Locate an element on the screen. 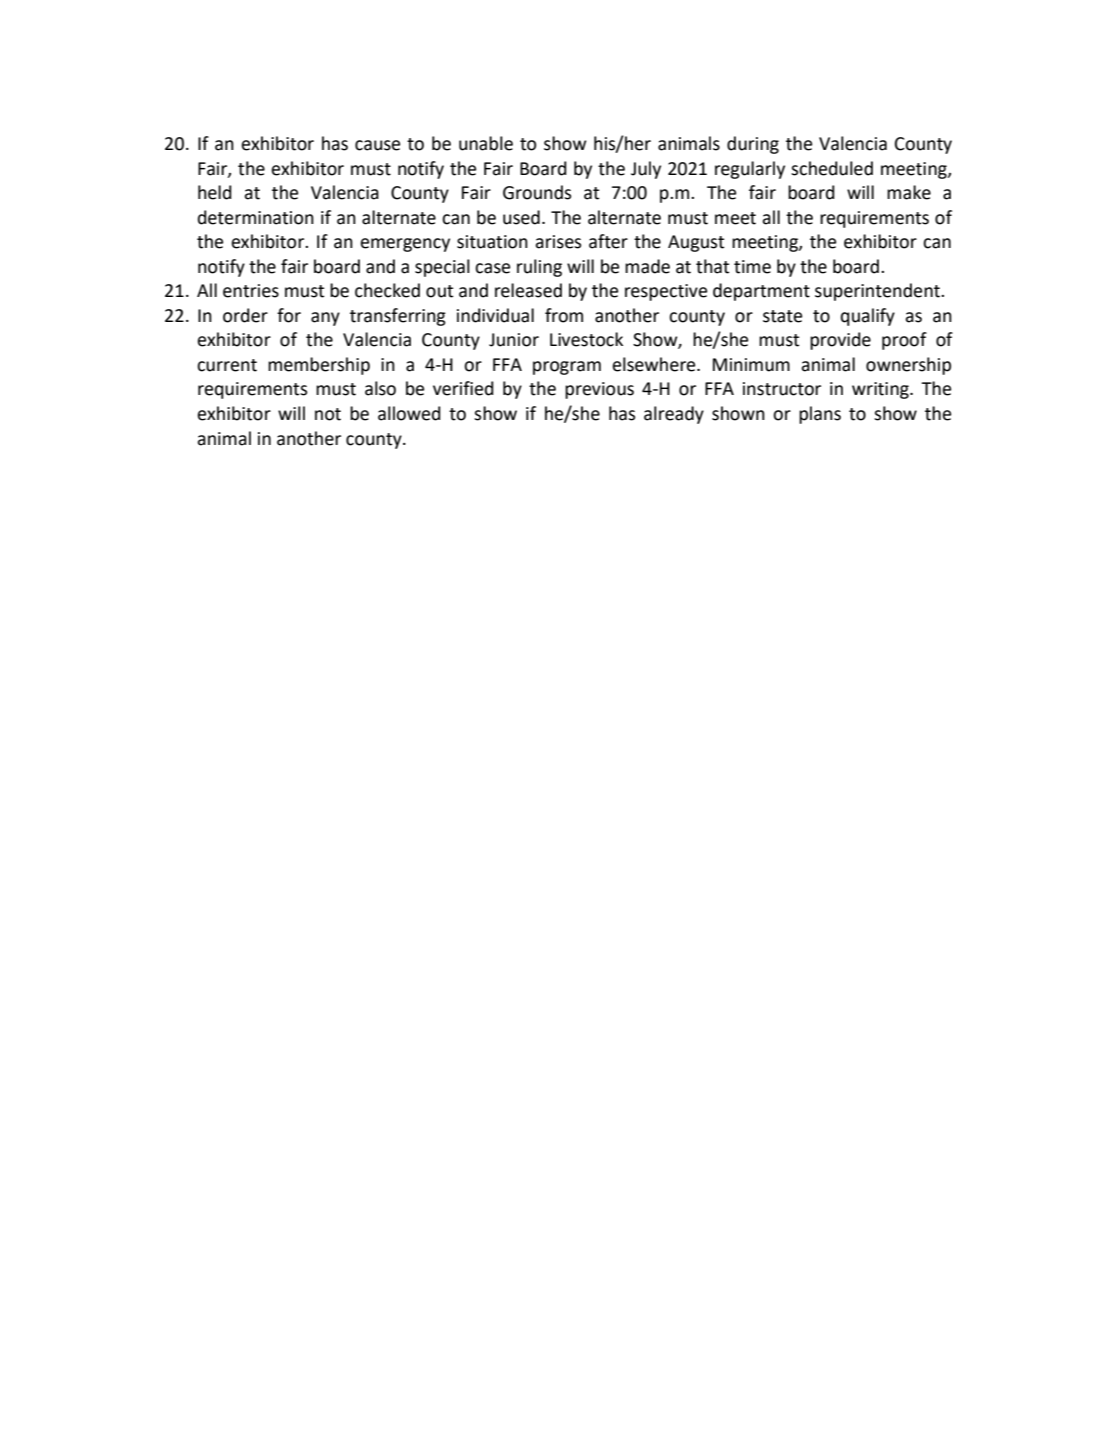  allowed is located at coordinates (409, 413).
